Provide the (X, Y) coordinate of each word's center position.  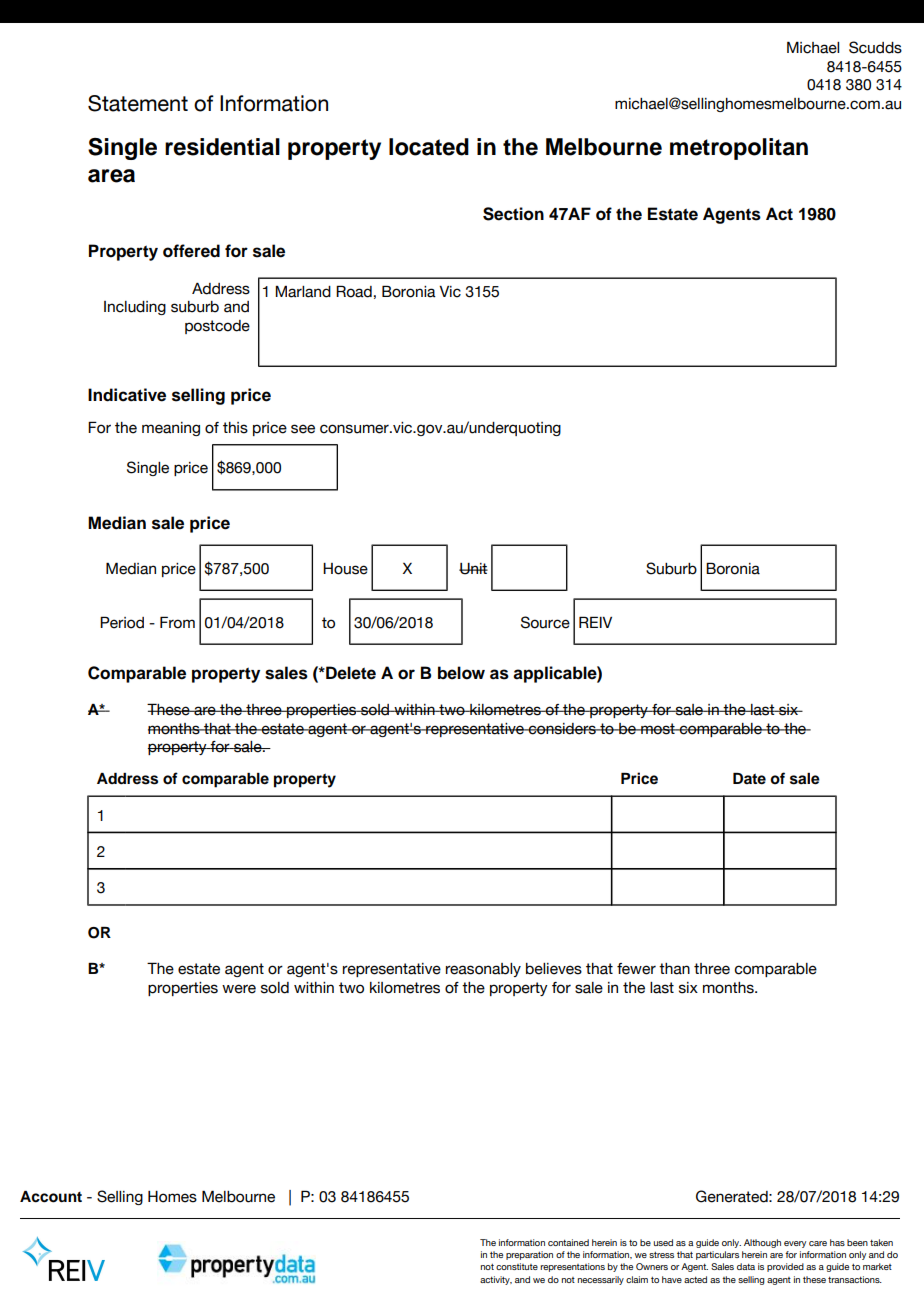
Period (122, 622)
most (658, 729)
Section (513, 214)
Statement (138, 103)
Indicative (127, 395)
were (239, 989)
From (177, 622)
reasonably (483, 970)
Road (354, 291)
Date (749, 779)
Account (51, 1197)
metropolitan (739, 149)
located (429, 147)
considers (562, 729)
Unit (473, 569)
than (674, 969)
